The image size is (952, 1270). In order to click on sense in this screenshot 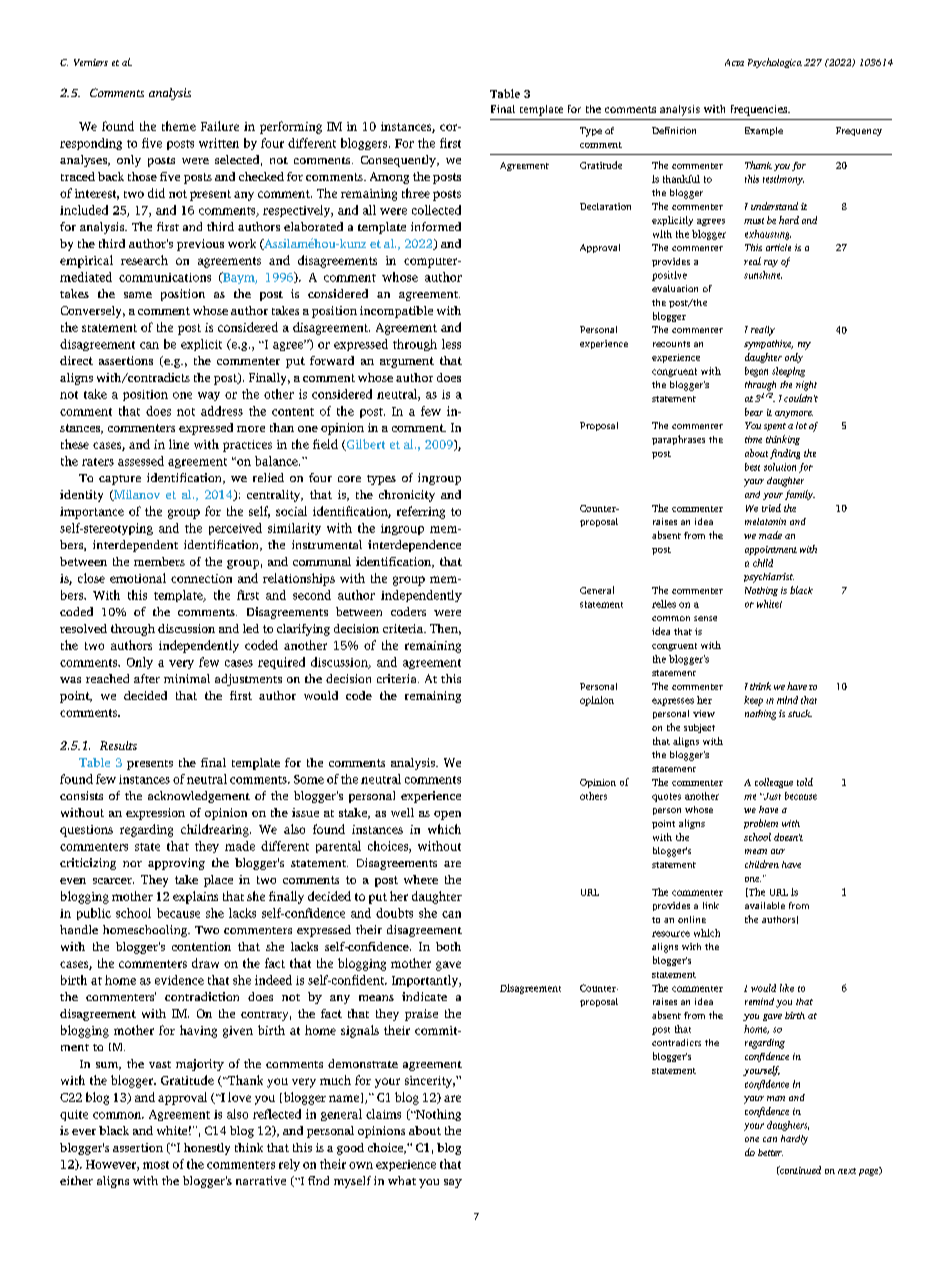, I will do `click(705, 618)`.
